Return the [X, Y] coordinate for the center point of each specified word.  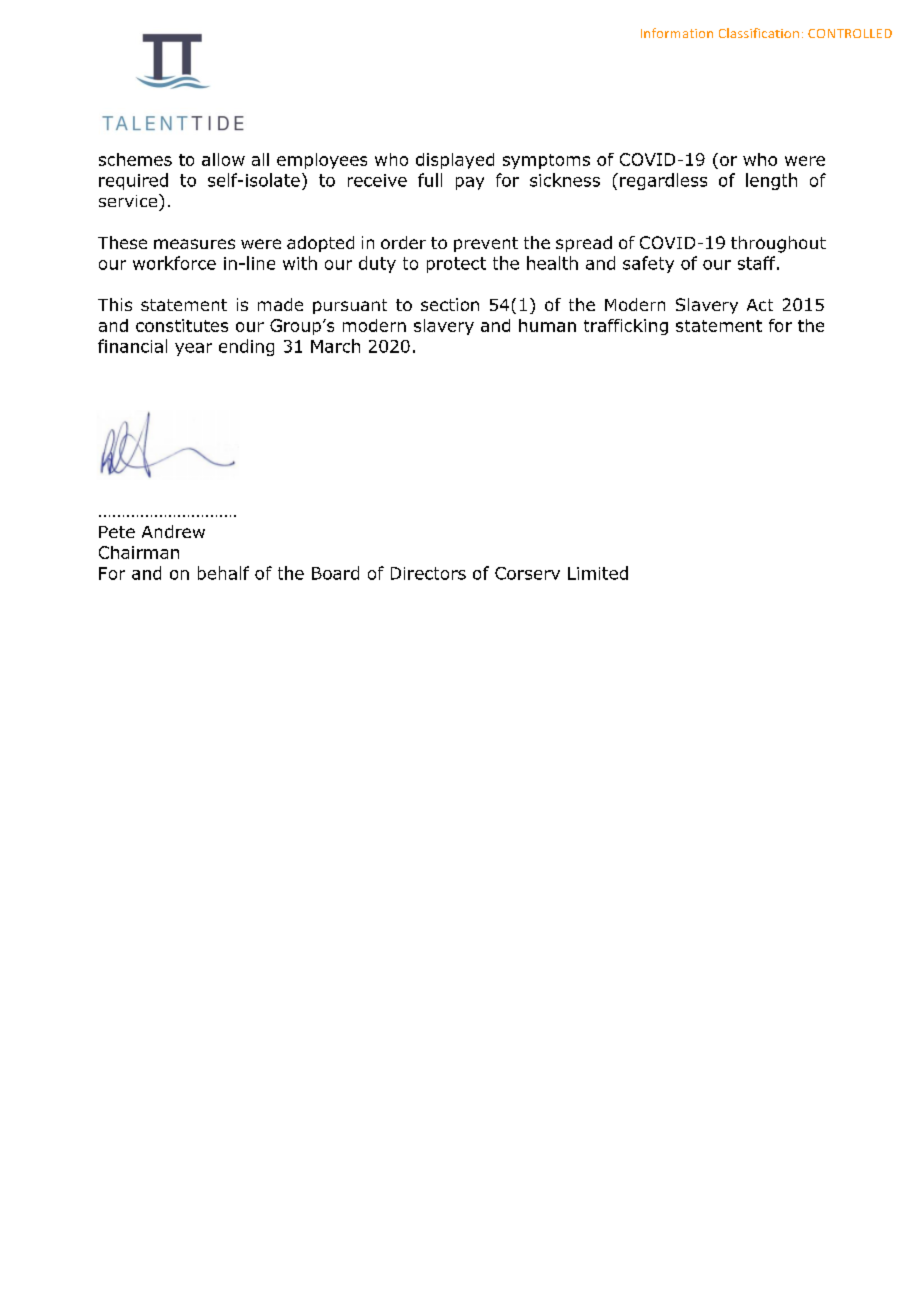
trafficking [626, 327]
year [193, 349]
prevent [486, 244]
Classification [759, 33]
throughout [778, 244]
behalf [223, 573]
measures [194, 244]
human [547, 325]
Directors [428, 573]
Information [677, 33]
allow [223, 159]
